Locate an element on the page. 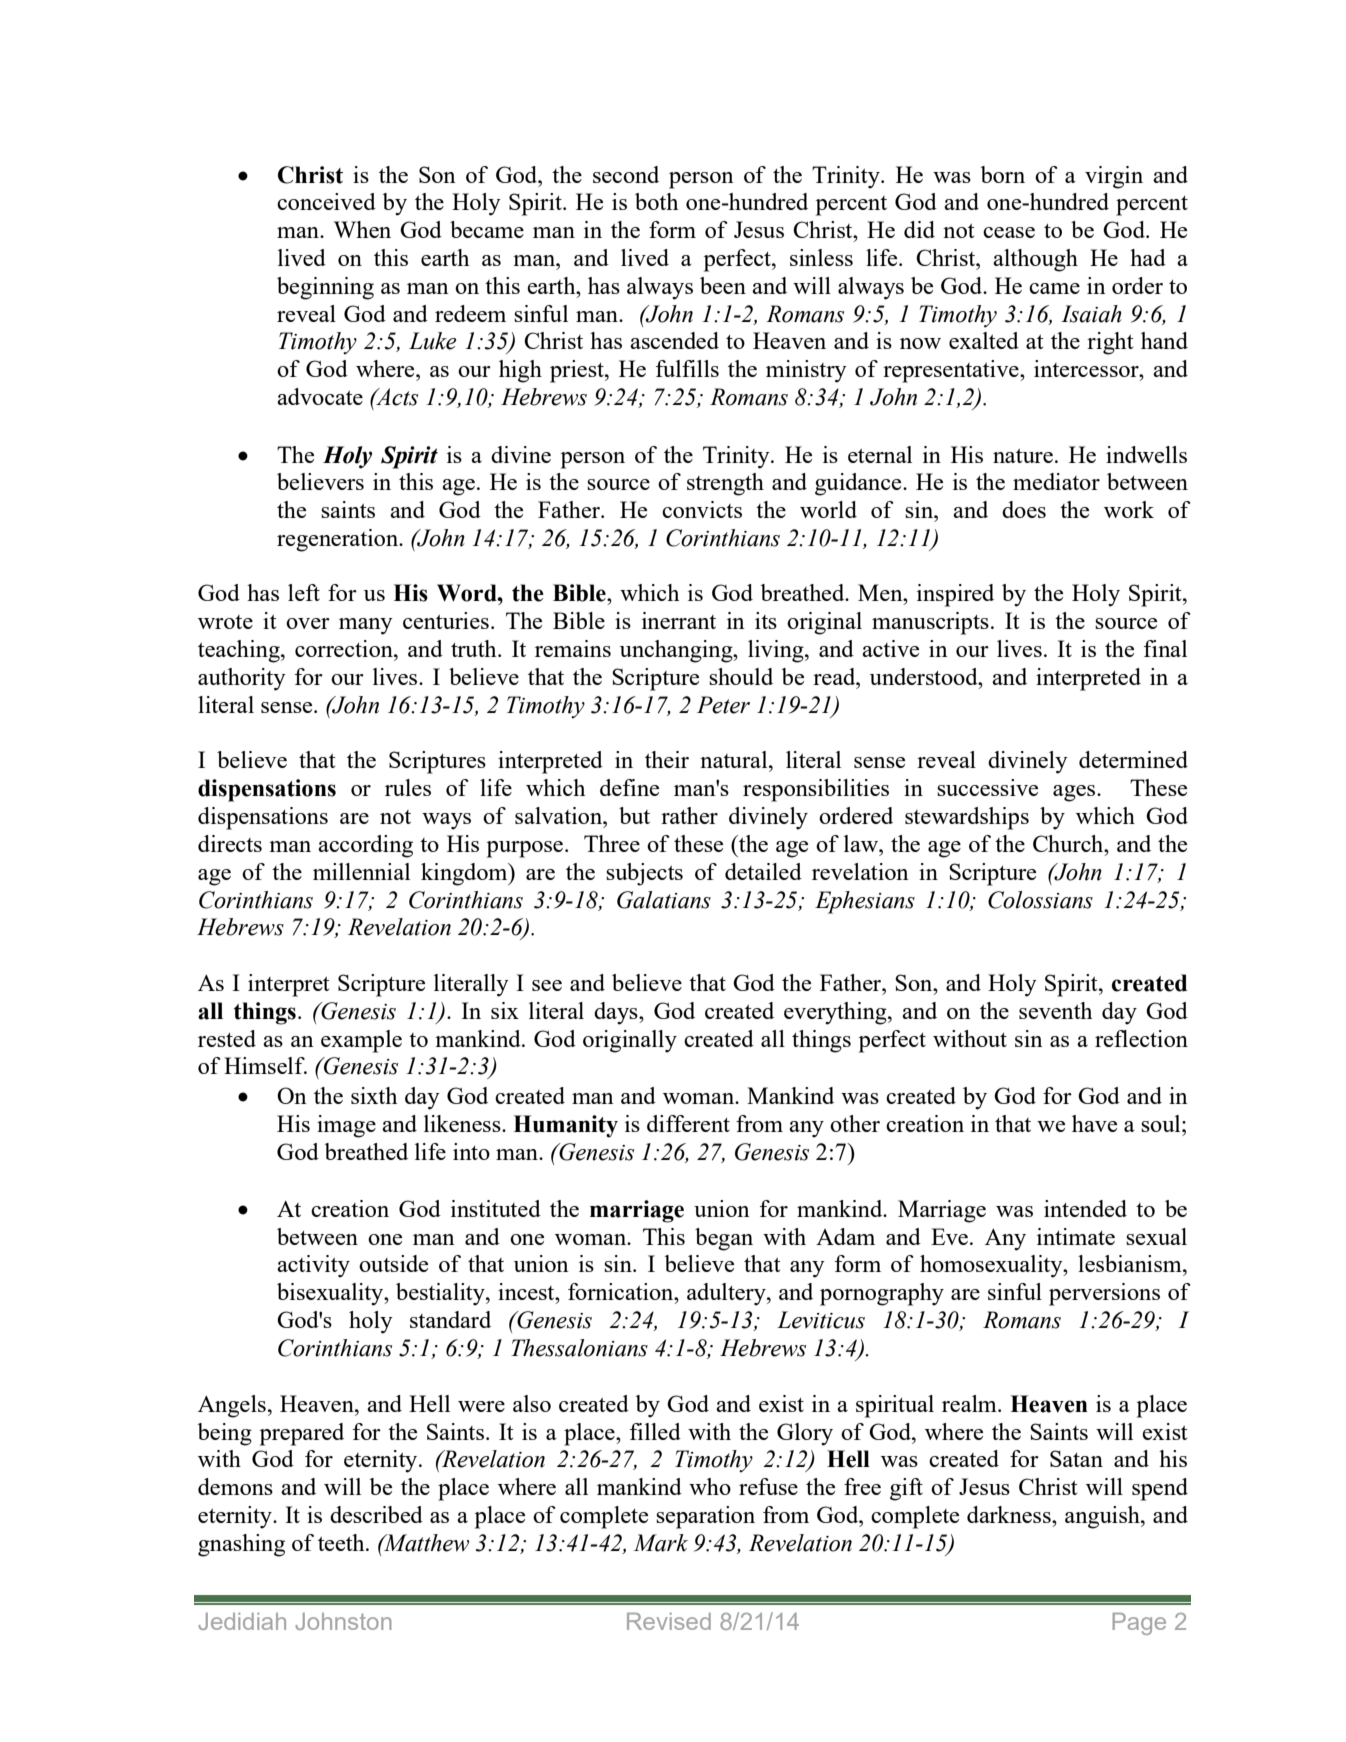 This document has width=1346, height=1742. teeth is located at coordinates (342, 1542).
